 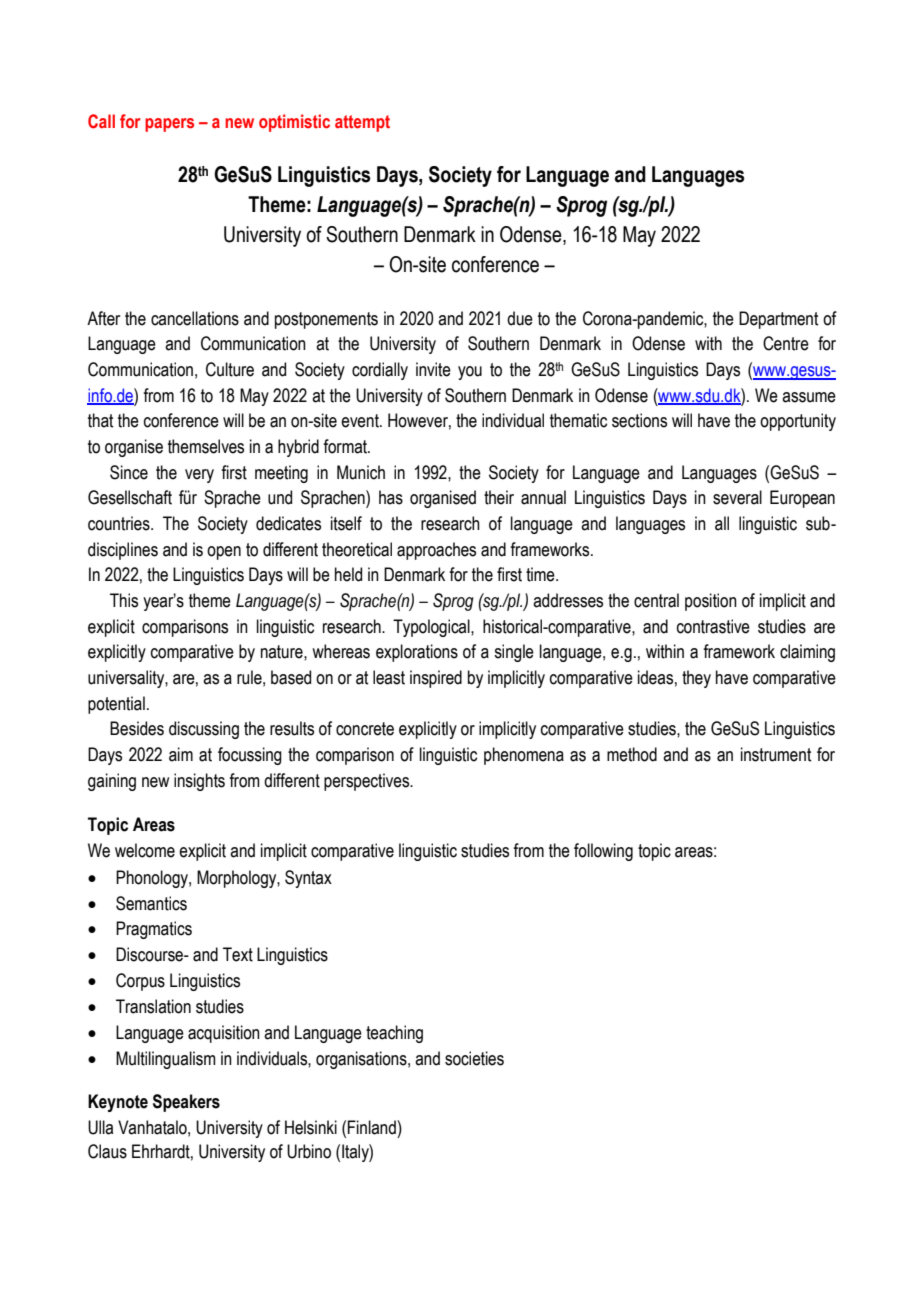 What do you see at coordinates (778, 320) in the image?
I see `Department` at bounding box center [778, 320].
